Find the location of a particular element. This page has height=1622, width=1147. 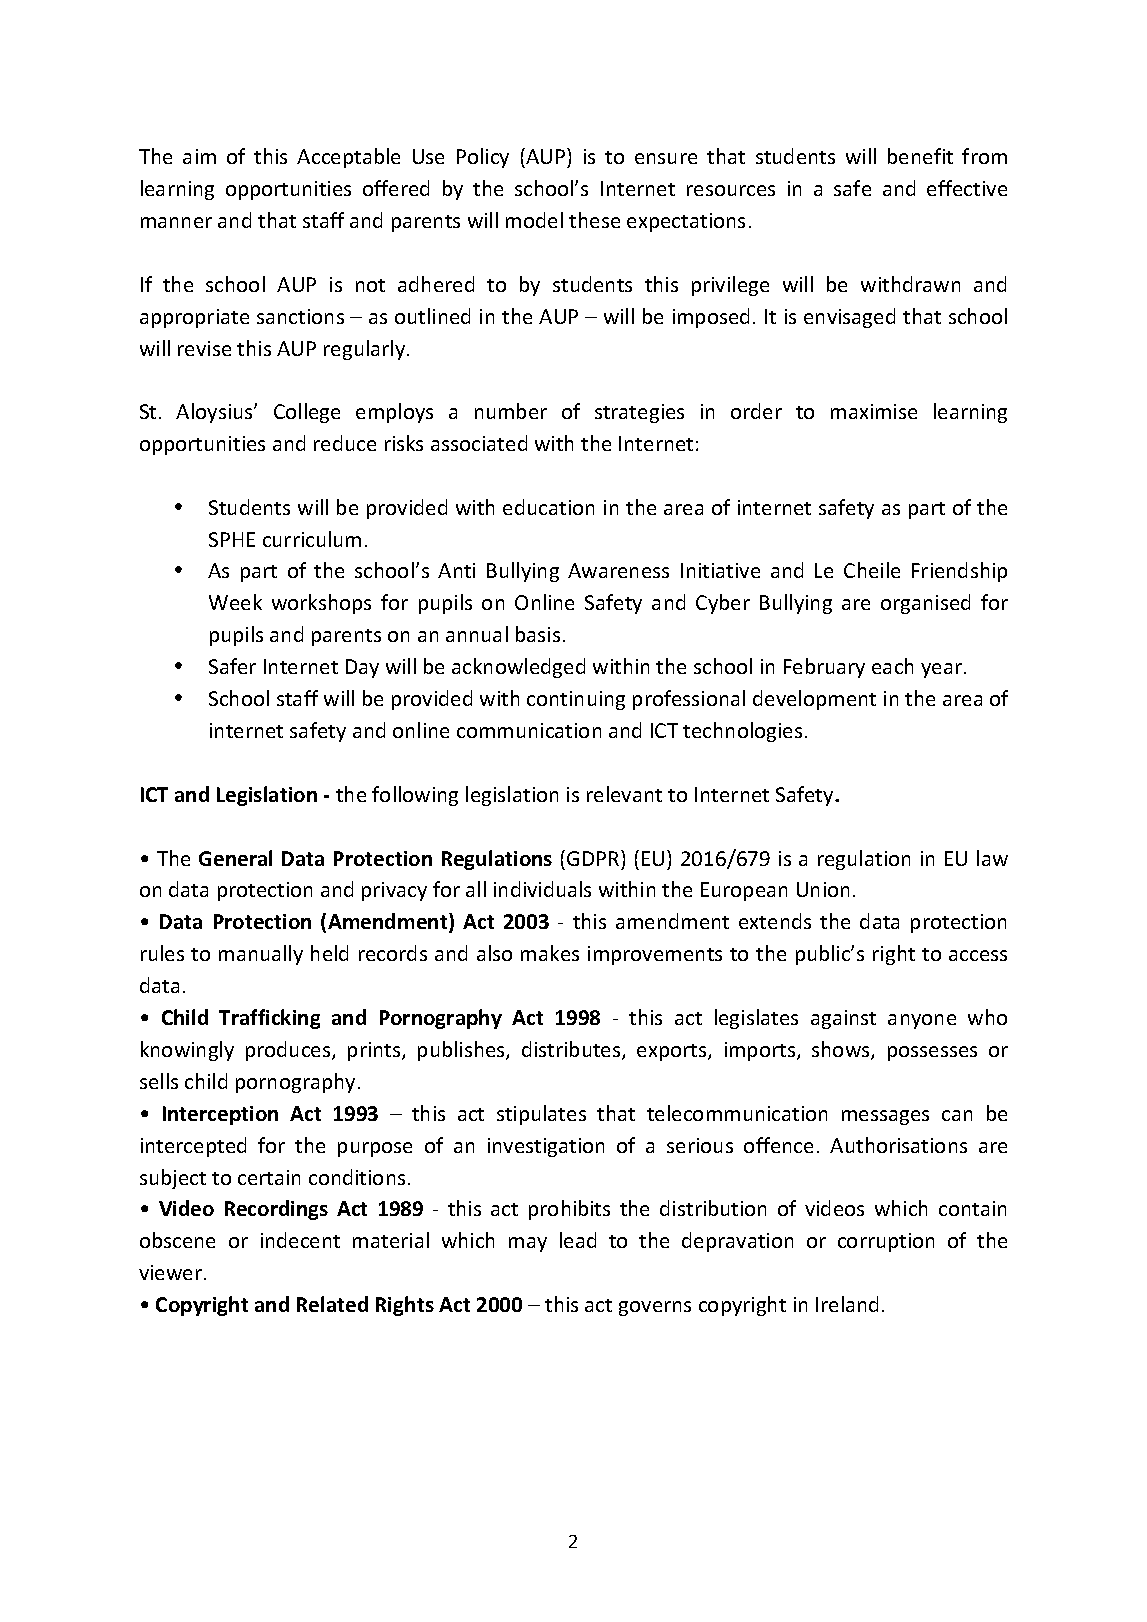

benefit is located at coordinates (920, 156).
